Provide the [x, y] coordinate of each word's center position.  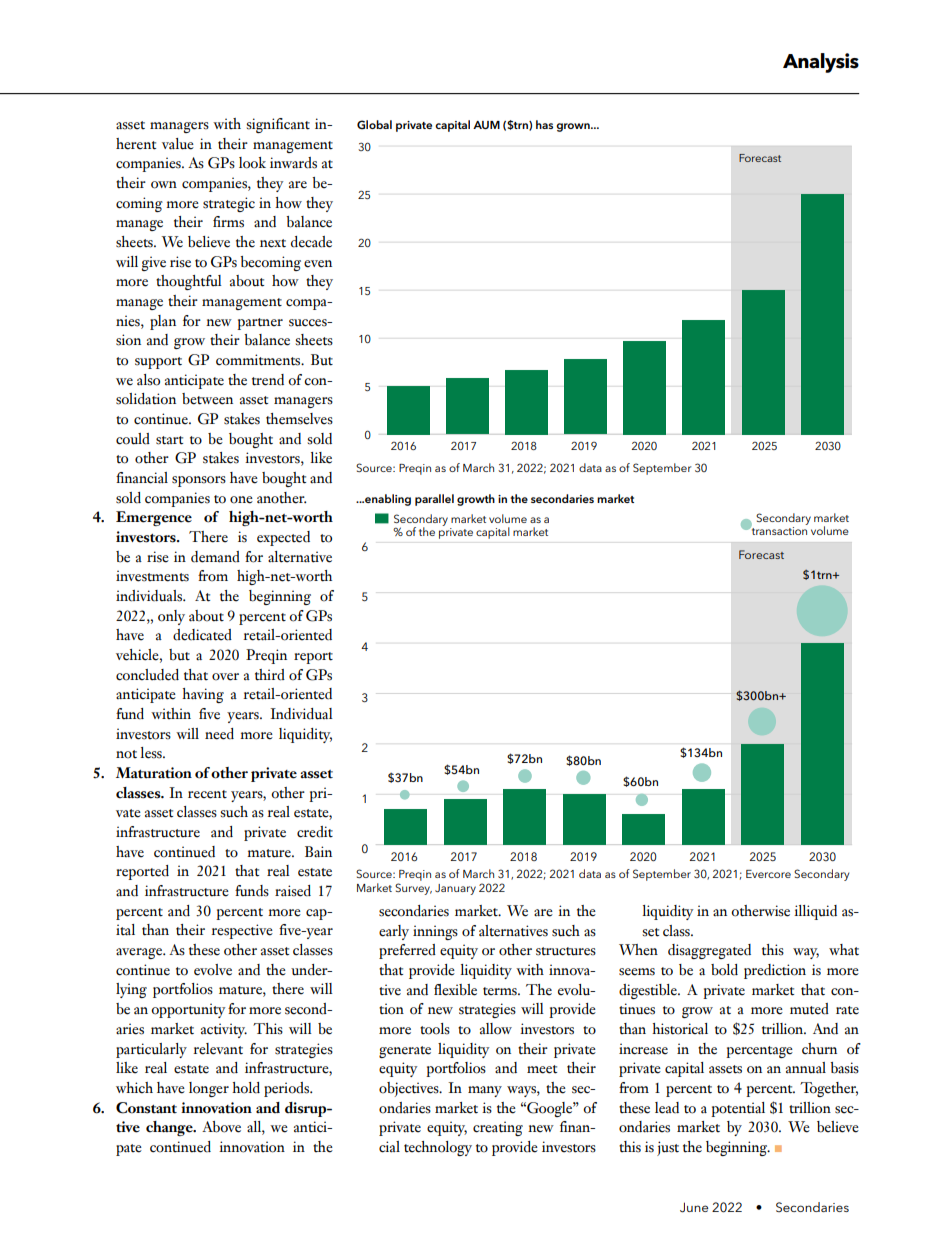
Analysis [821, 63]
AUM [486, 125]
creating [498, 1128]
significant [278, 125]
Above [221, 1127]
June [694, 1207]
